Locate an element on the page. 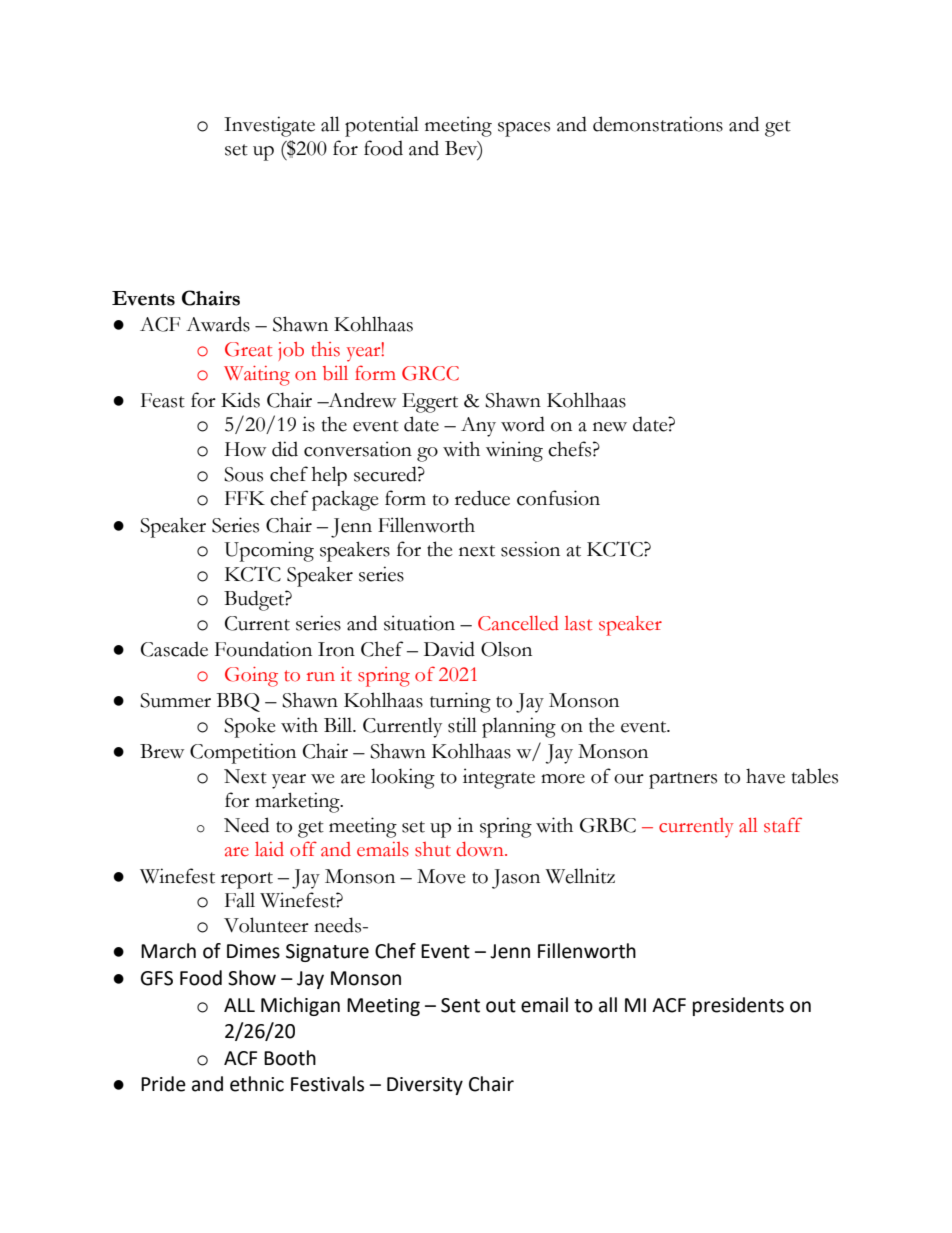 This page has width=952, height=1233. Cancelled is located at coordinates (518, 623).
